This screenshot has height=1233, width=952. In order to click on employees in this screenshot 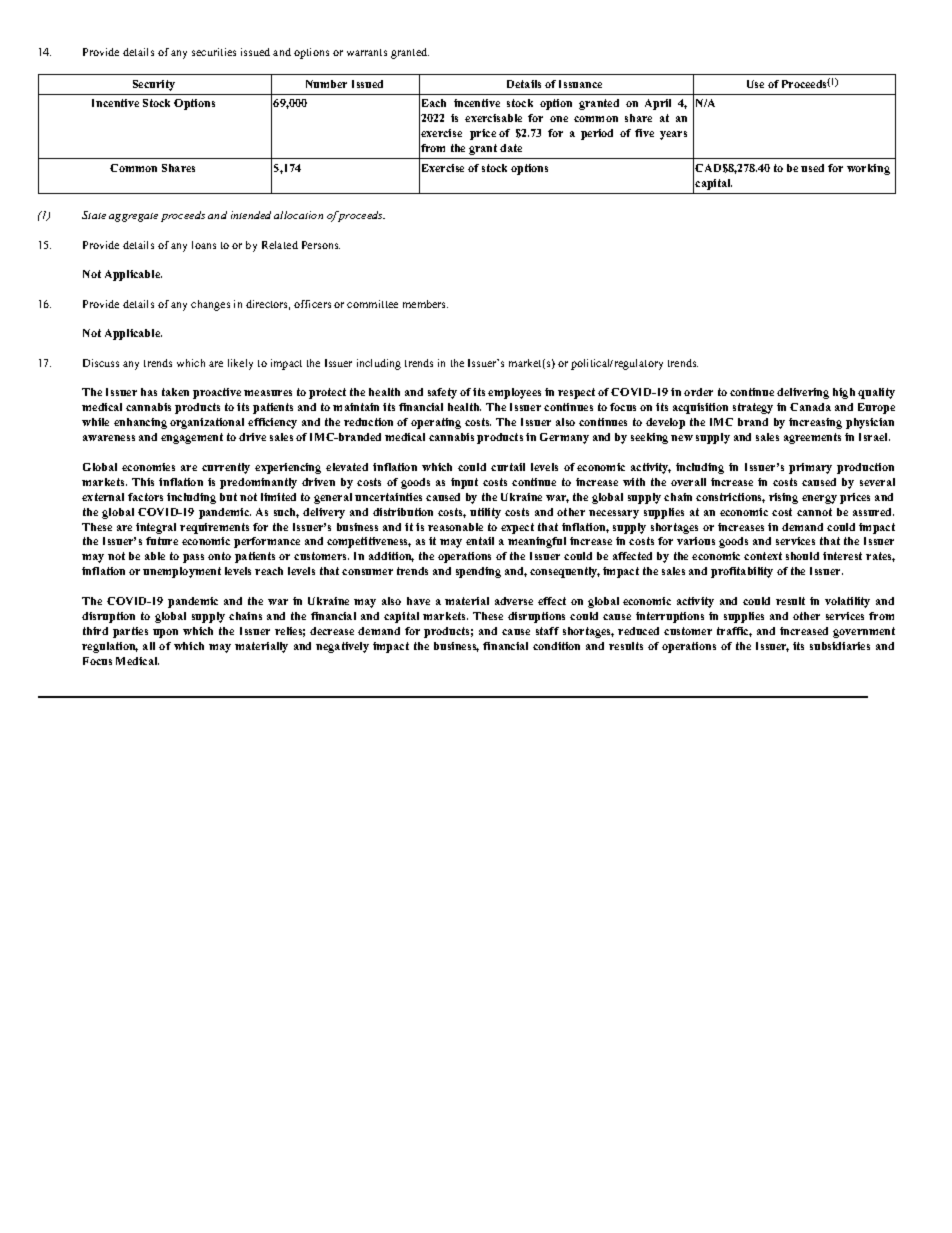, I will do `click(514, 393)`.
